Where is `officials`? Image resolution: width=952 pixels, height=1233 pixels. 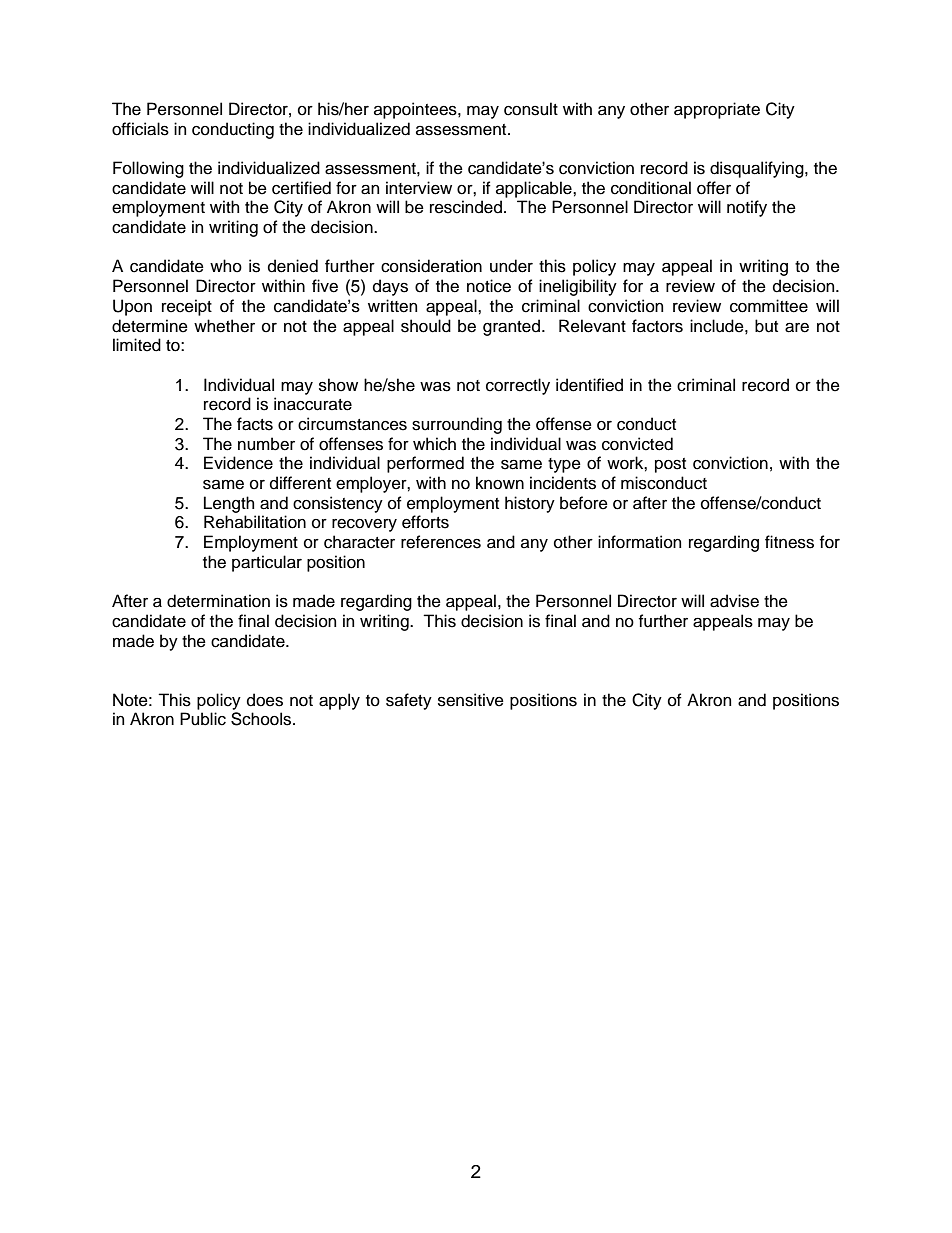 officials is located at coordinates (140, 129).
